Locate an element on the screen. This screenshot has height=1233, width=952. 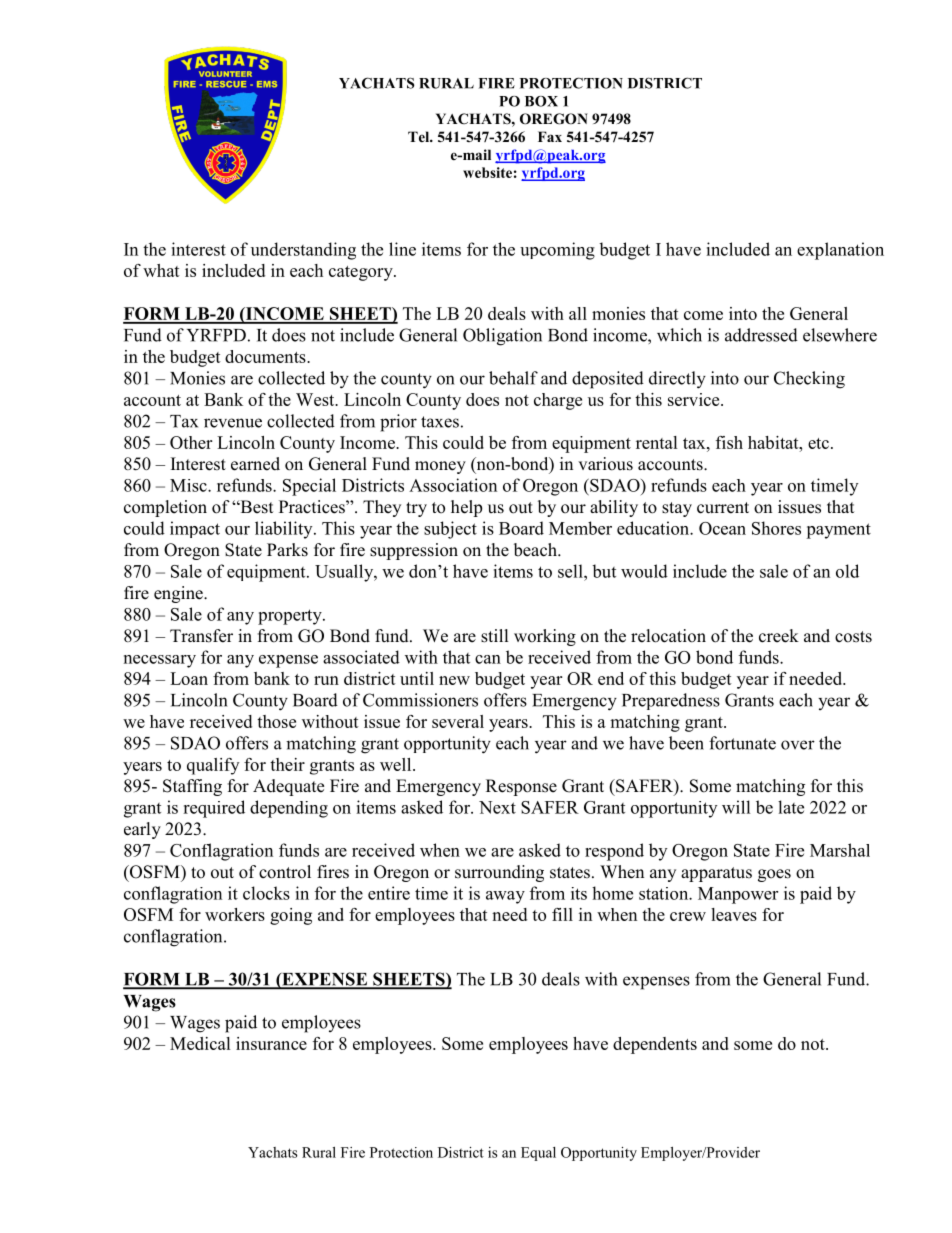
Medical is located at coordinates (200, 1043).
